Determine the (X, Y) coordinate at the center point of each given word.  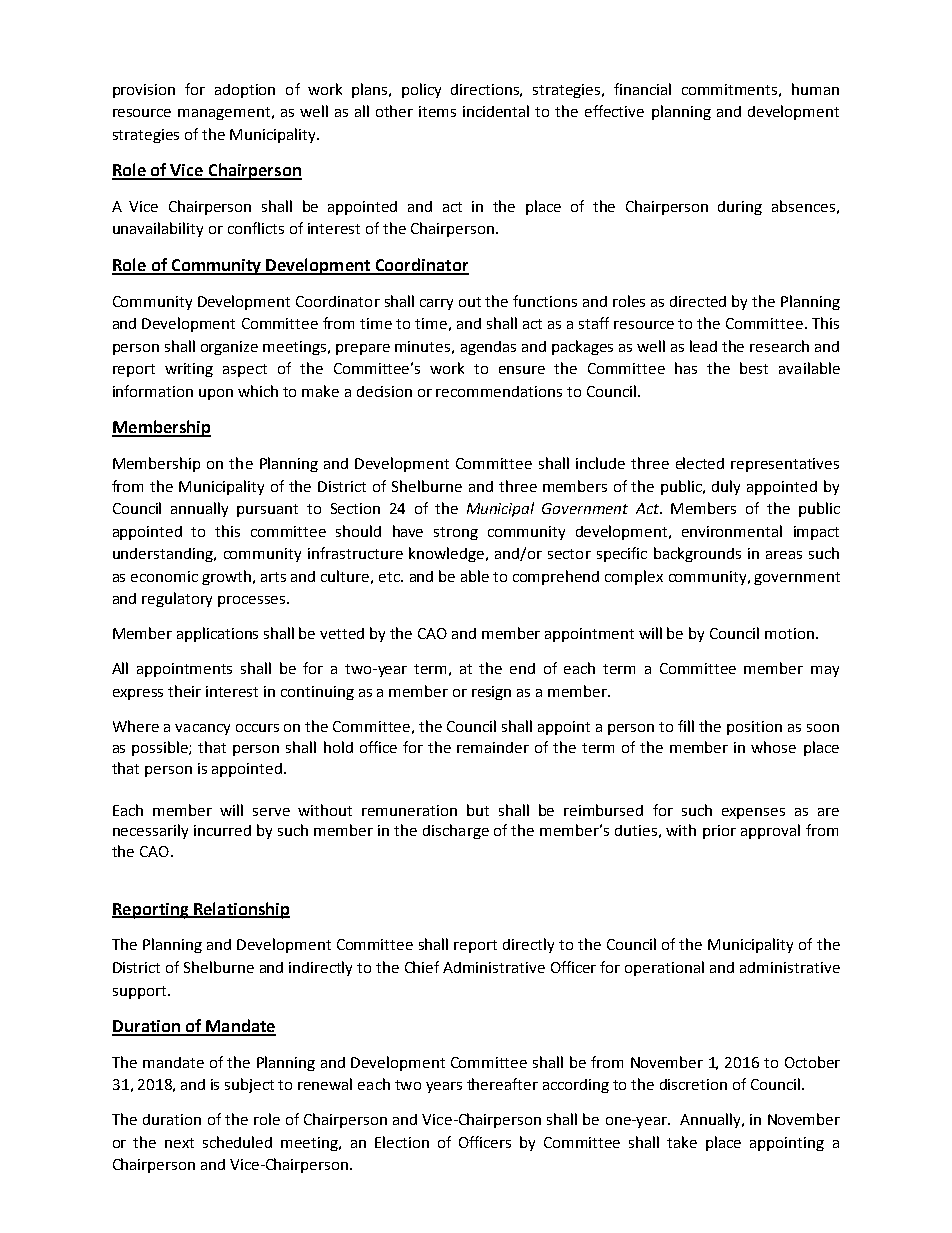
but (478, 810)
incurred (222, 830)
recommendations (499, 391)
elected (700, 463)
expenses (753, 813)
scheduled (237, 1142)
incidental (496, 111)
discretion (693, 1084)
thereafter (502, 1084)
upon (216, 394)
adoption (245, 91)
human (815, 89)
